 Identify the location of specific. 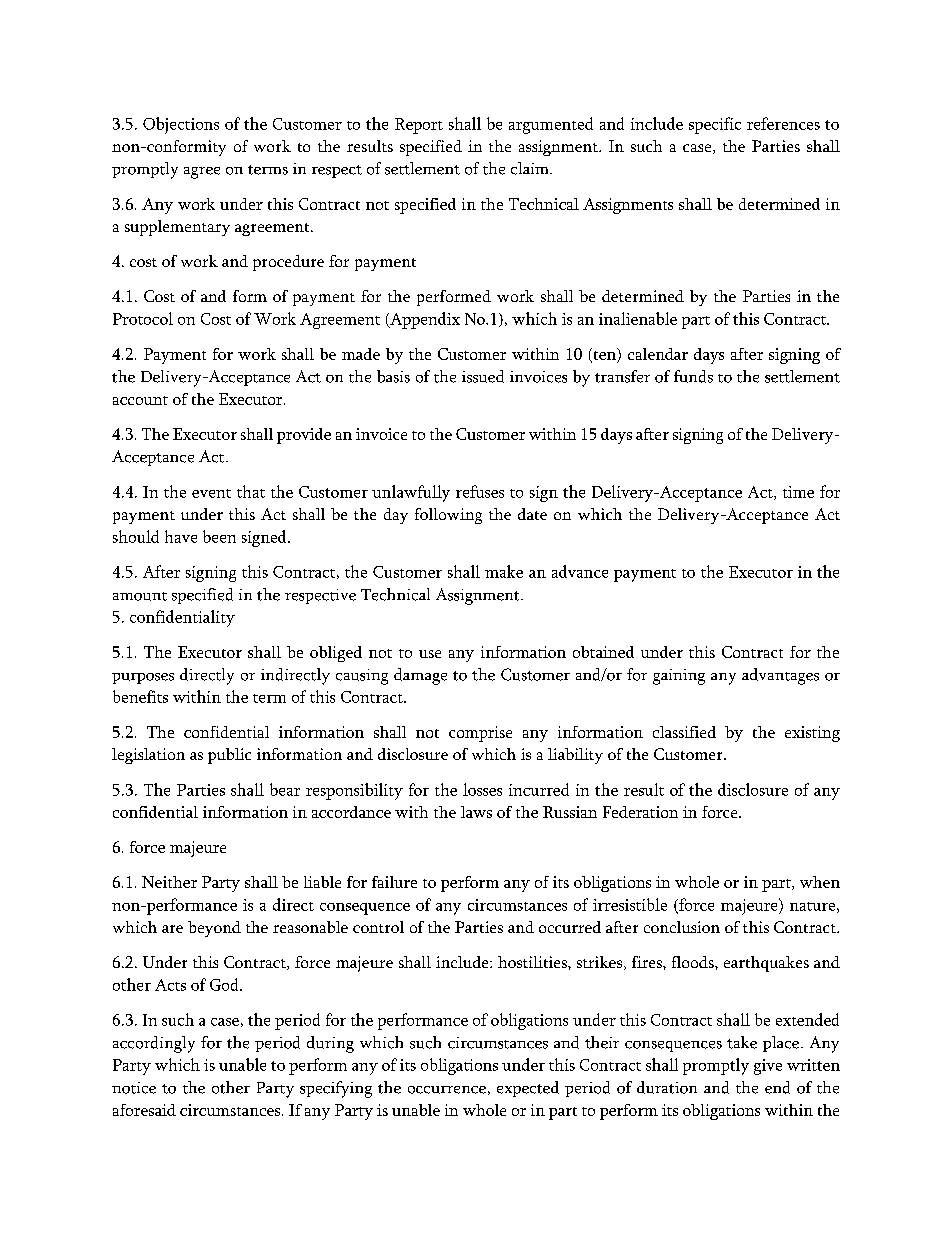
(715, 125).
